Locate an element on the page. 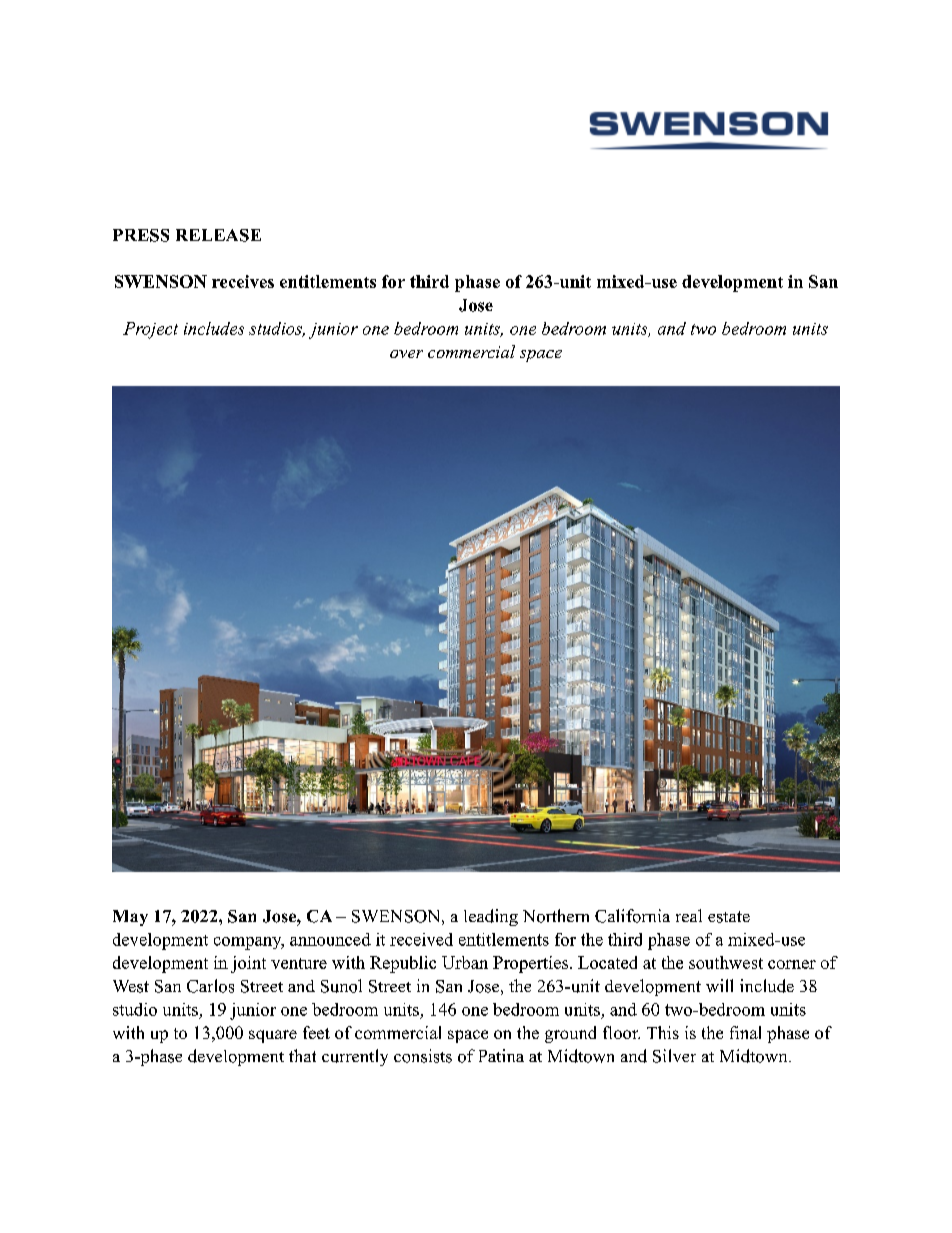  square is located at coordinates (273, 1036).
